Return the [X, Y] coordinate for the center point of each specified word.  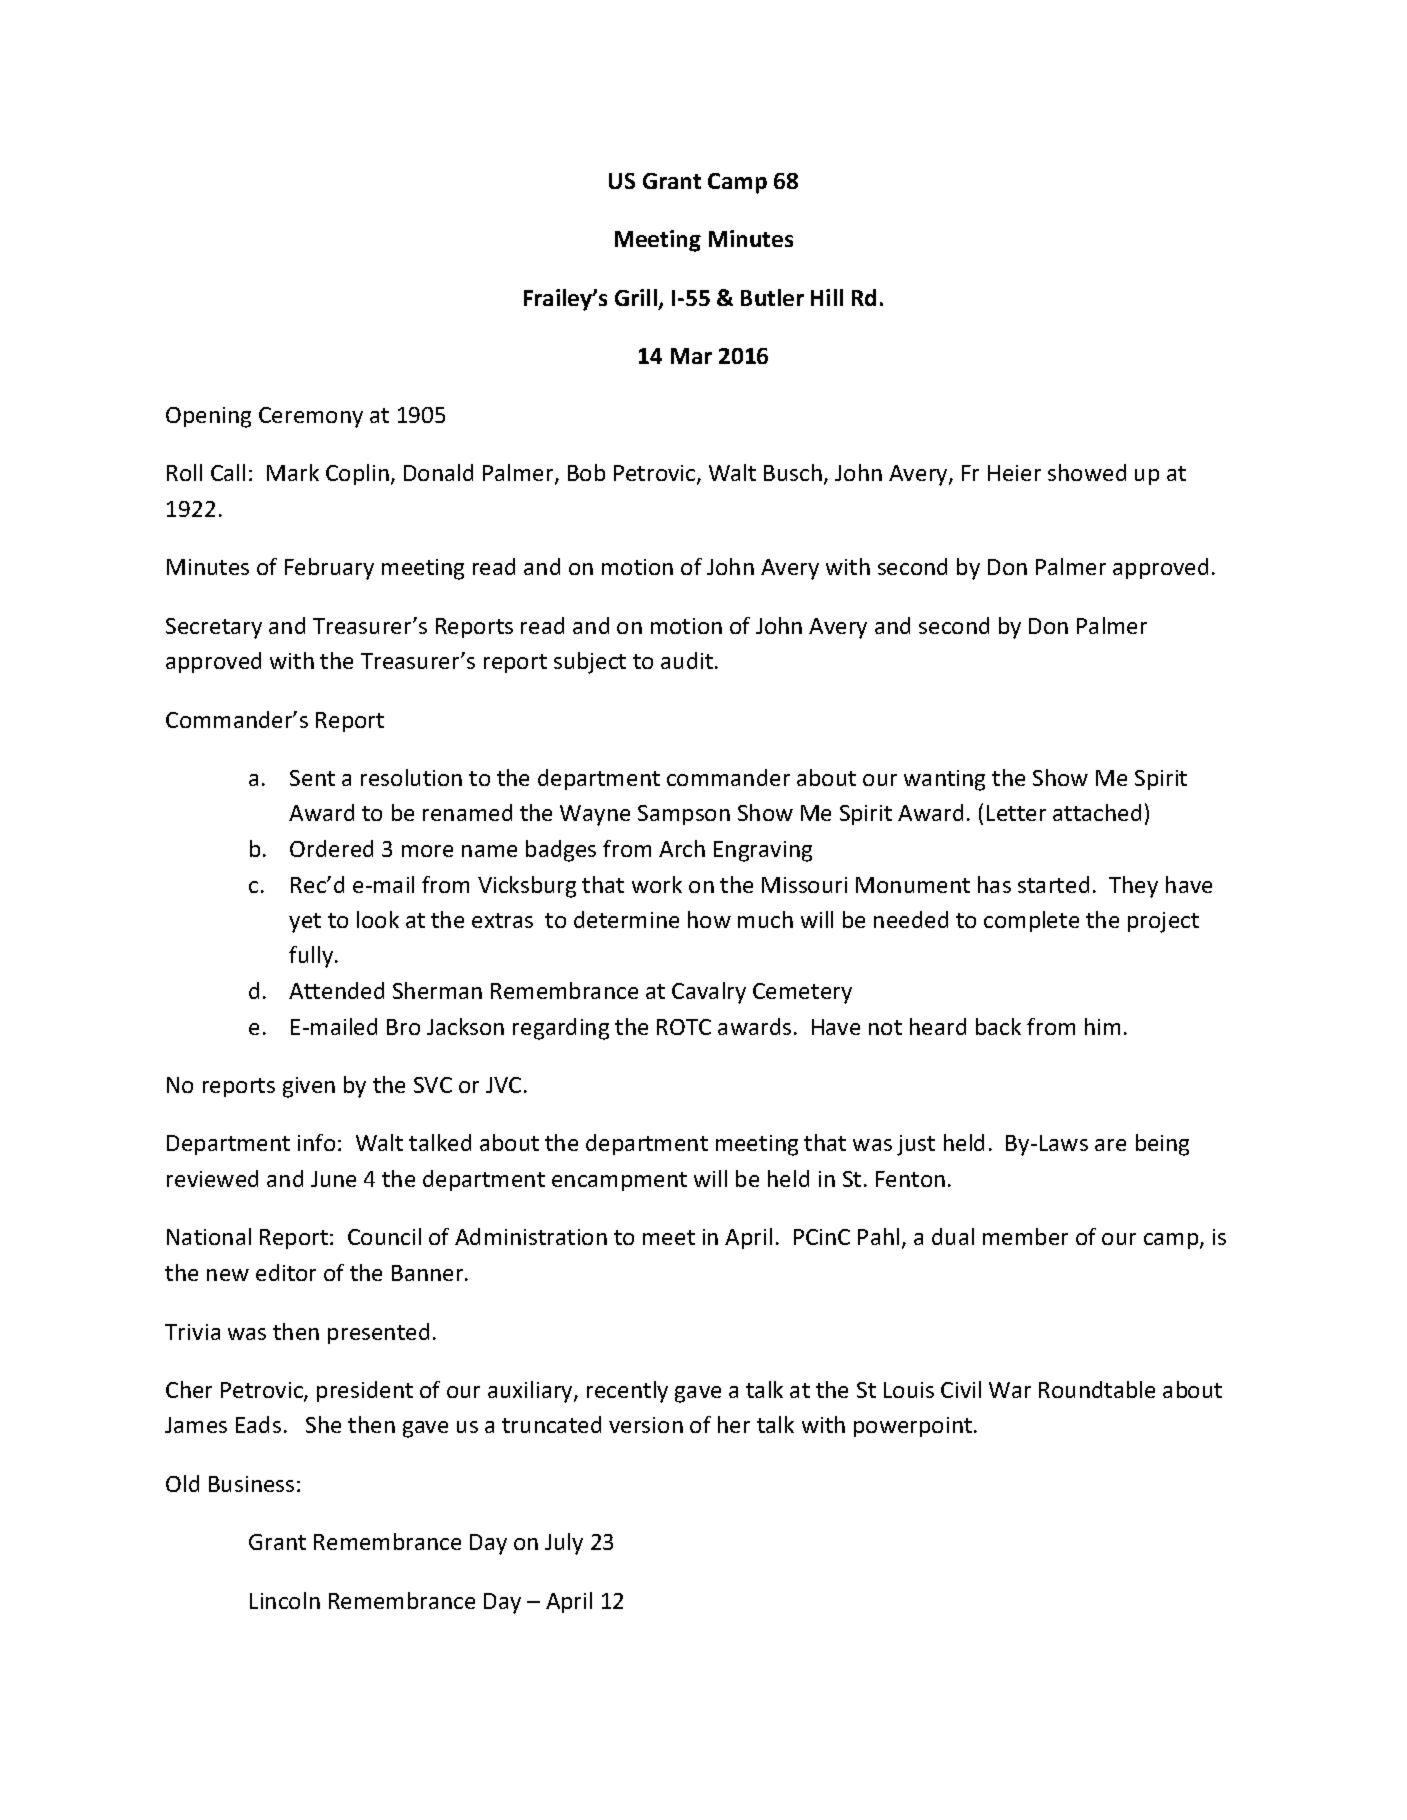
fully [312, 957]
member [1025, 1236]
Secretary [214, 628]
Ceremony [311, 417]
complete [1031, 921]
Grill [636, 297]
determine [626, 919]
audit [687, 660]
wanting [944, 780]
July [564, 1544]
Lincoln [285, 1600]
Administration [531, 1236]
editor [286, 1272]
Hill [827, 297]
